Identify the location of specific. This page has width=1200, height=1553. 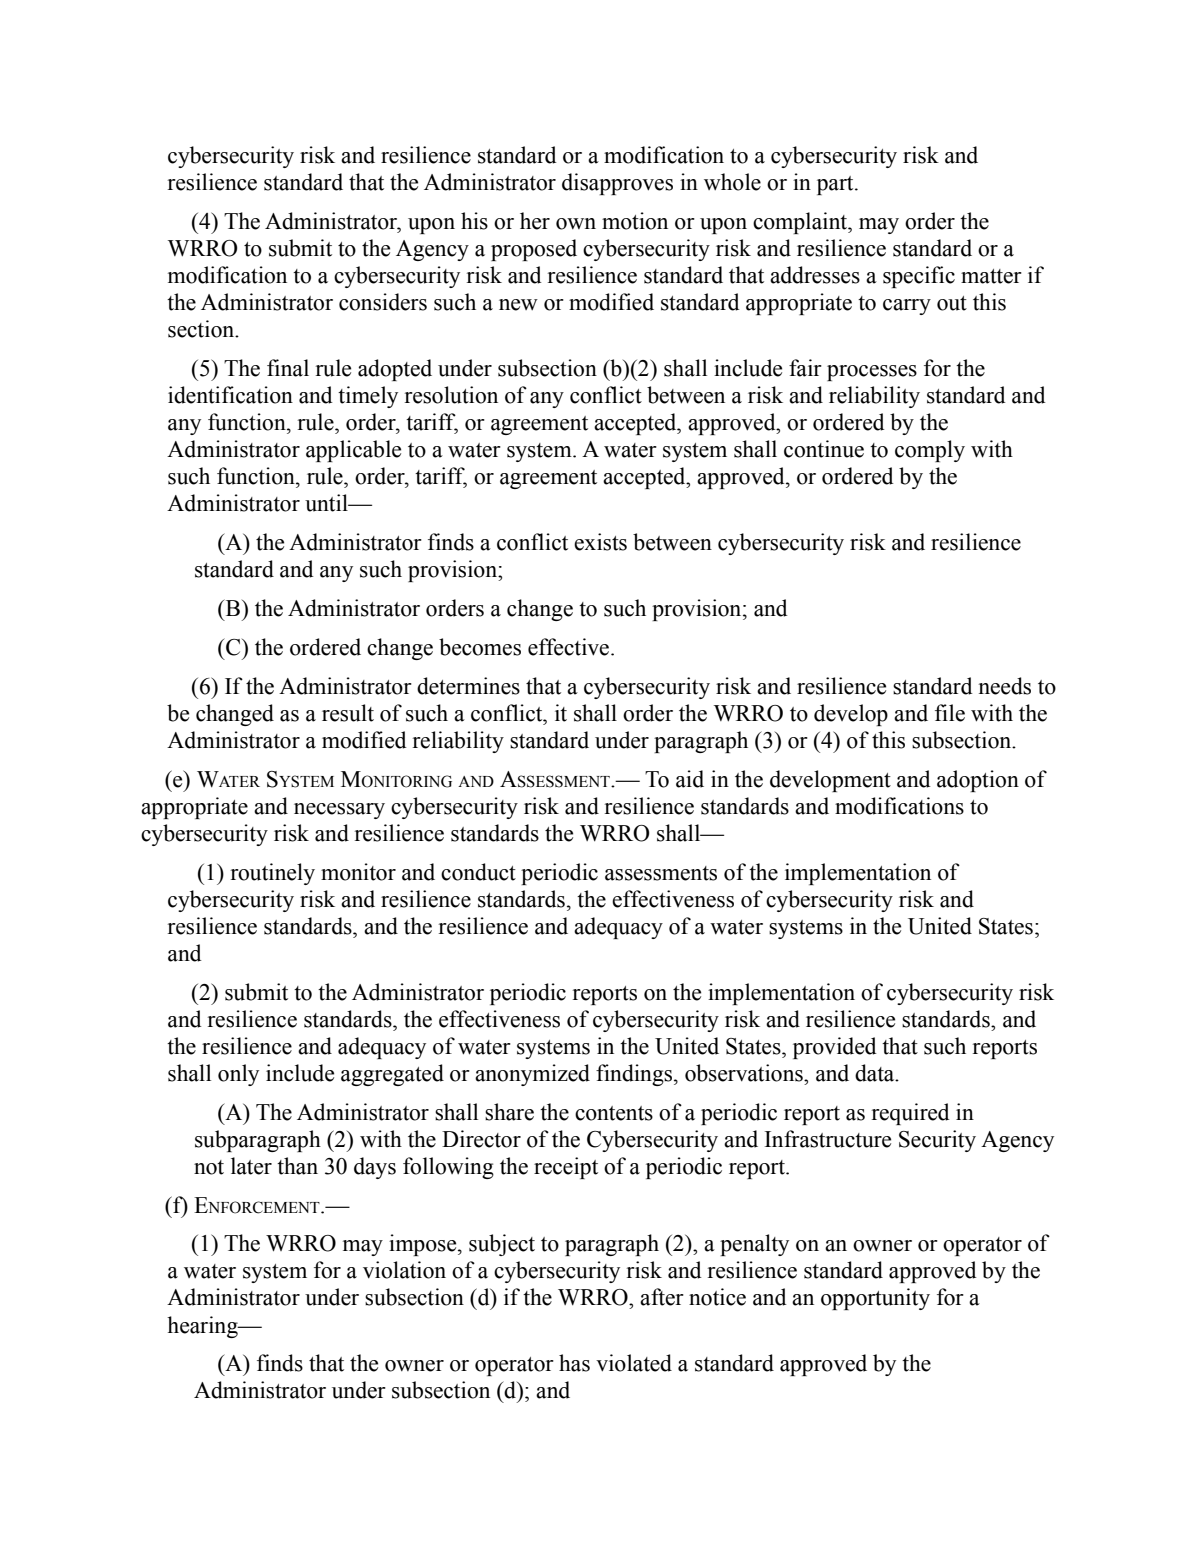
(919, 277).
